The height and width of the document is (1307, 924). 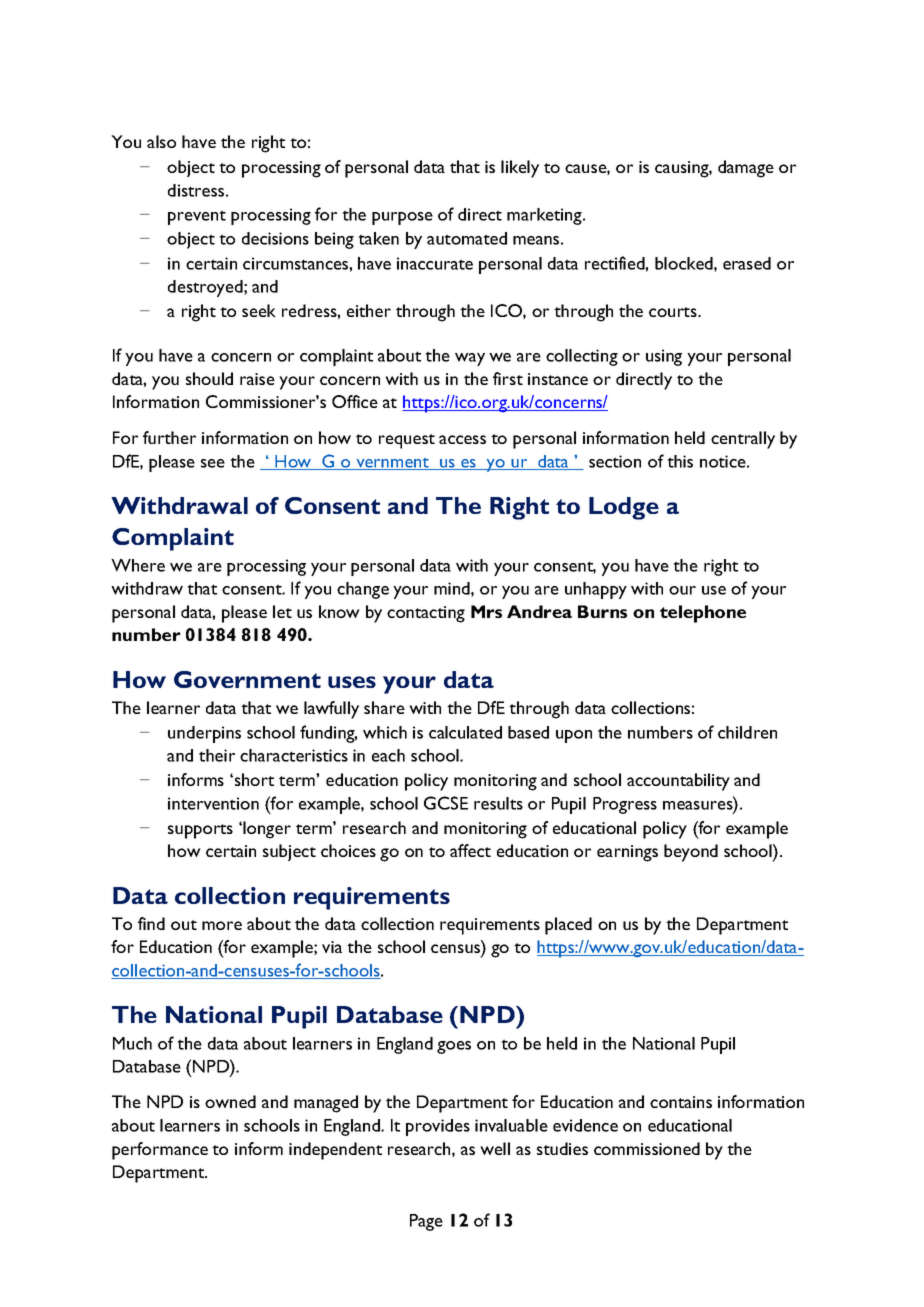 What do you see at coordinates (624, 508) in the document?
I see `Lodge` at bounding box center [624, 508].
